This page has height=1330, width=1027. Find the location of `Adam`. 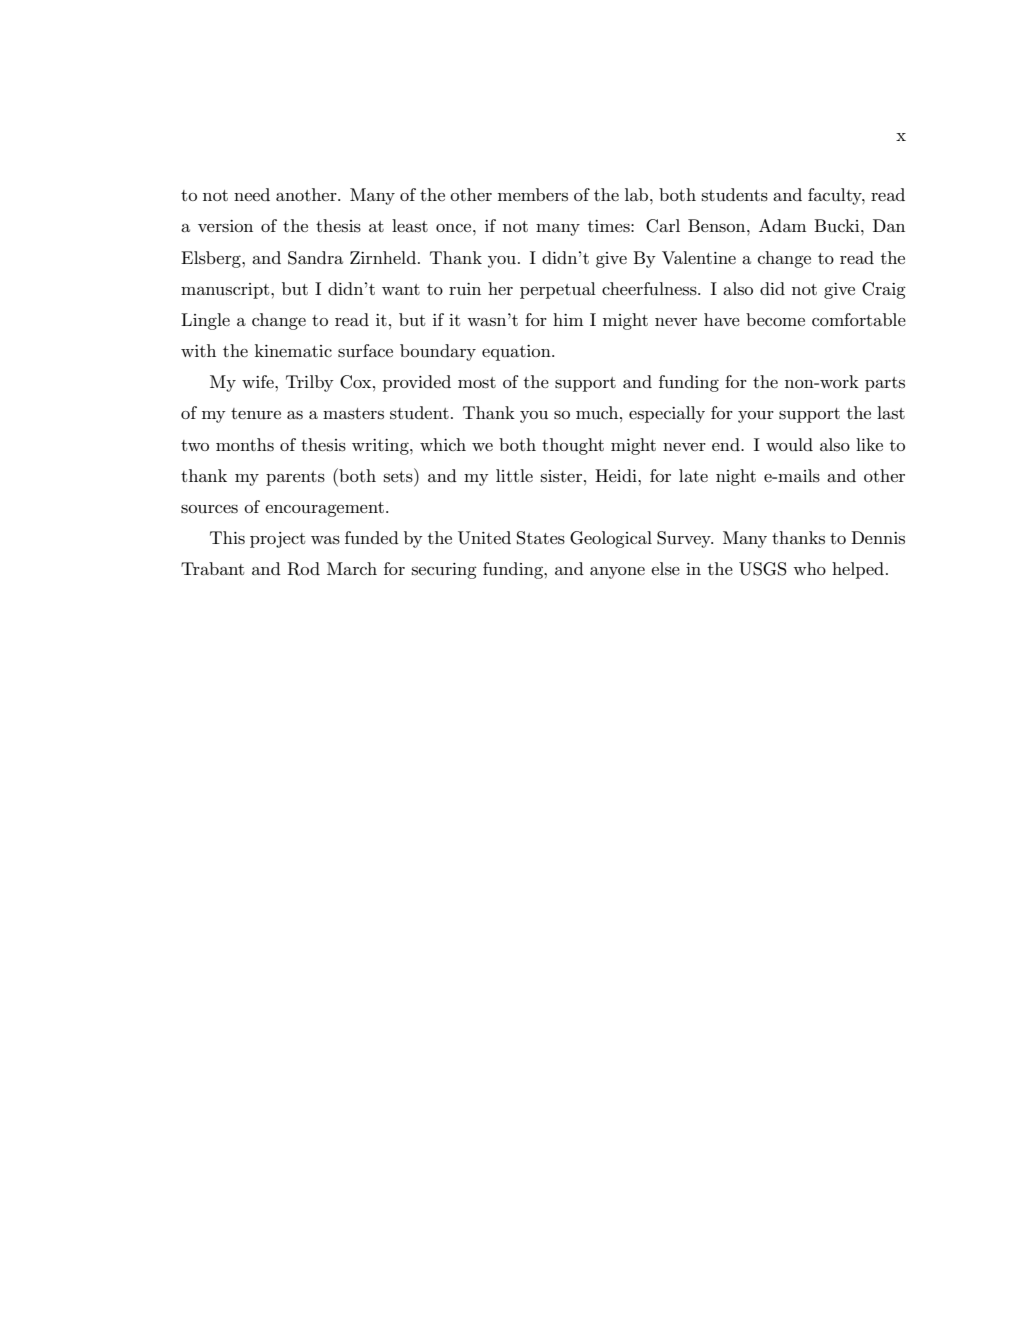

Adam is located at coordinates (782, 225).
